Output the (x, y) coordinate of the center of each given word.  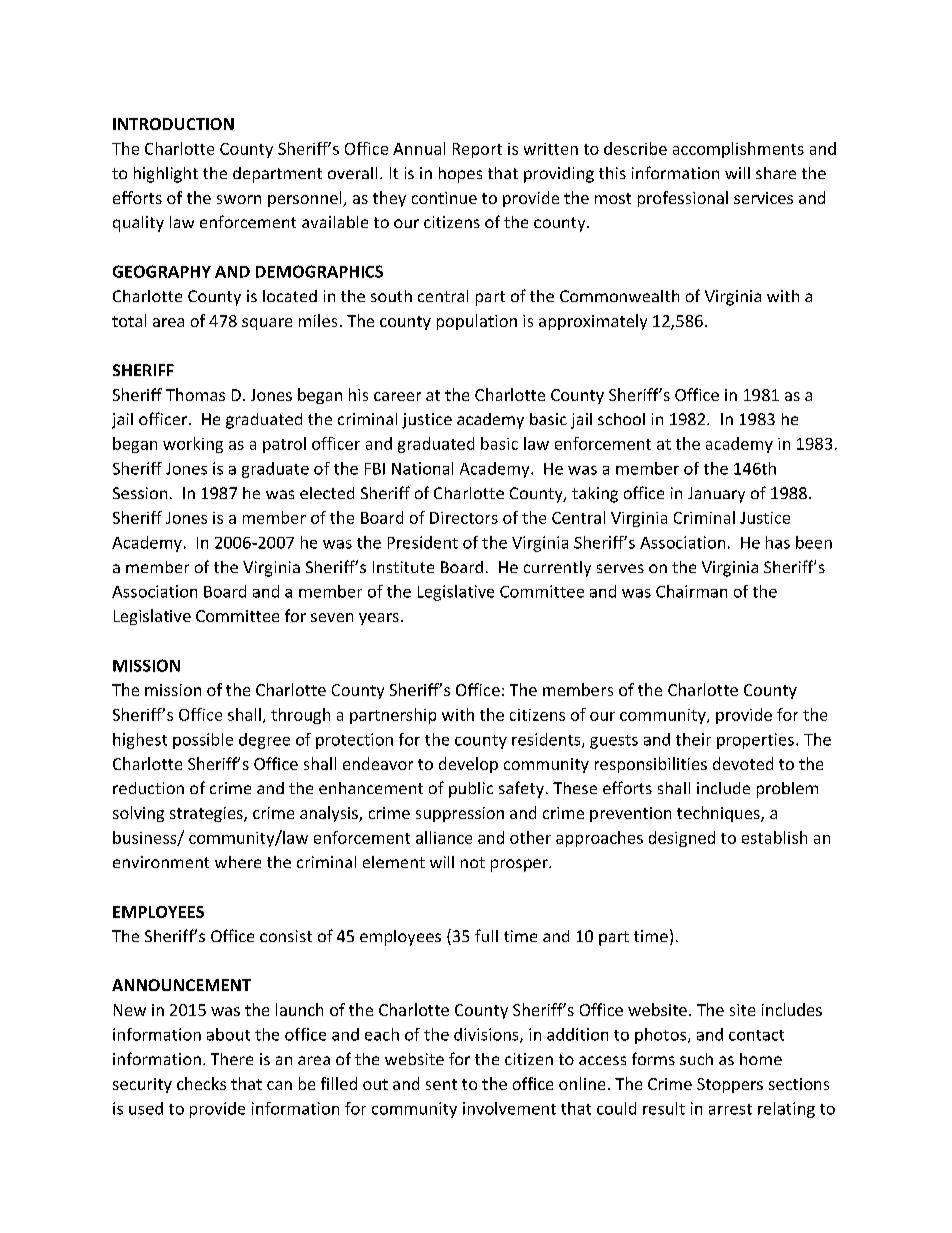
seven (332, 617)
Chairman (691, 591)
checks (201, 1083)
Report (477, 150)
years (379, 619)
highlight (166, 175)
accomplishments (738, 150)
